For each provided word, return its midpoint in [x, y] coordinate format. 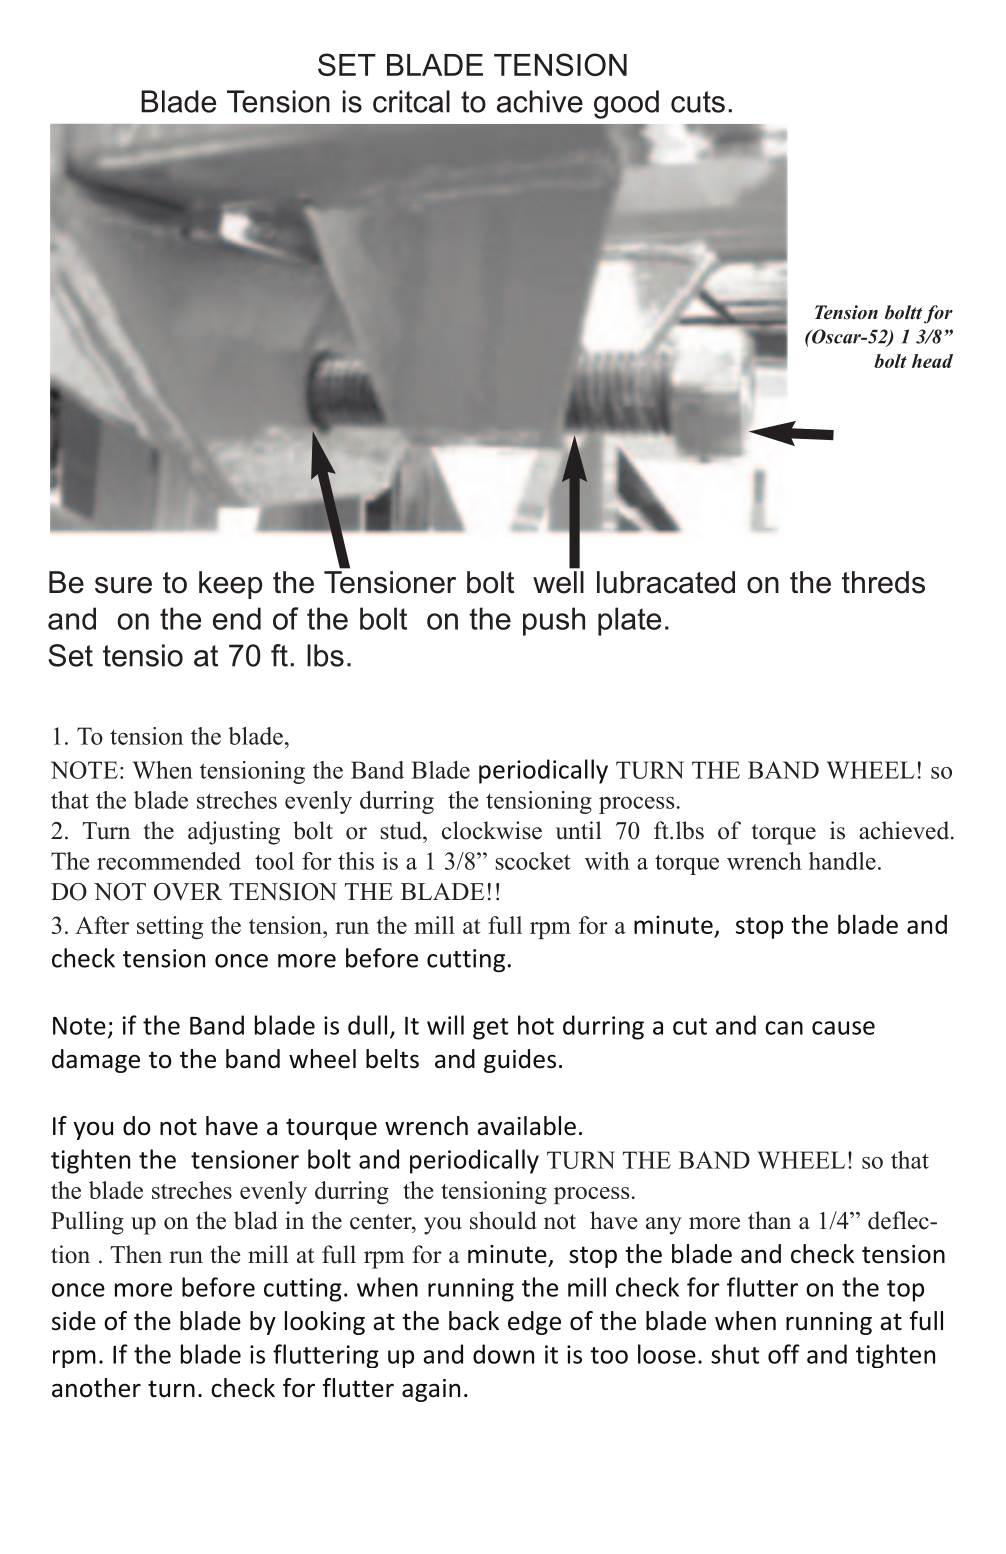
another [96, 1388]
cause [843, 1028]
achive [540, 101]
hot [536, 1025]
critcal [411, 101]
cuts [698, 102]
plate [629, 621]
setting [170, 927]
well [558, 582]
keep [230, 585]
